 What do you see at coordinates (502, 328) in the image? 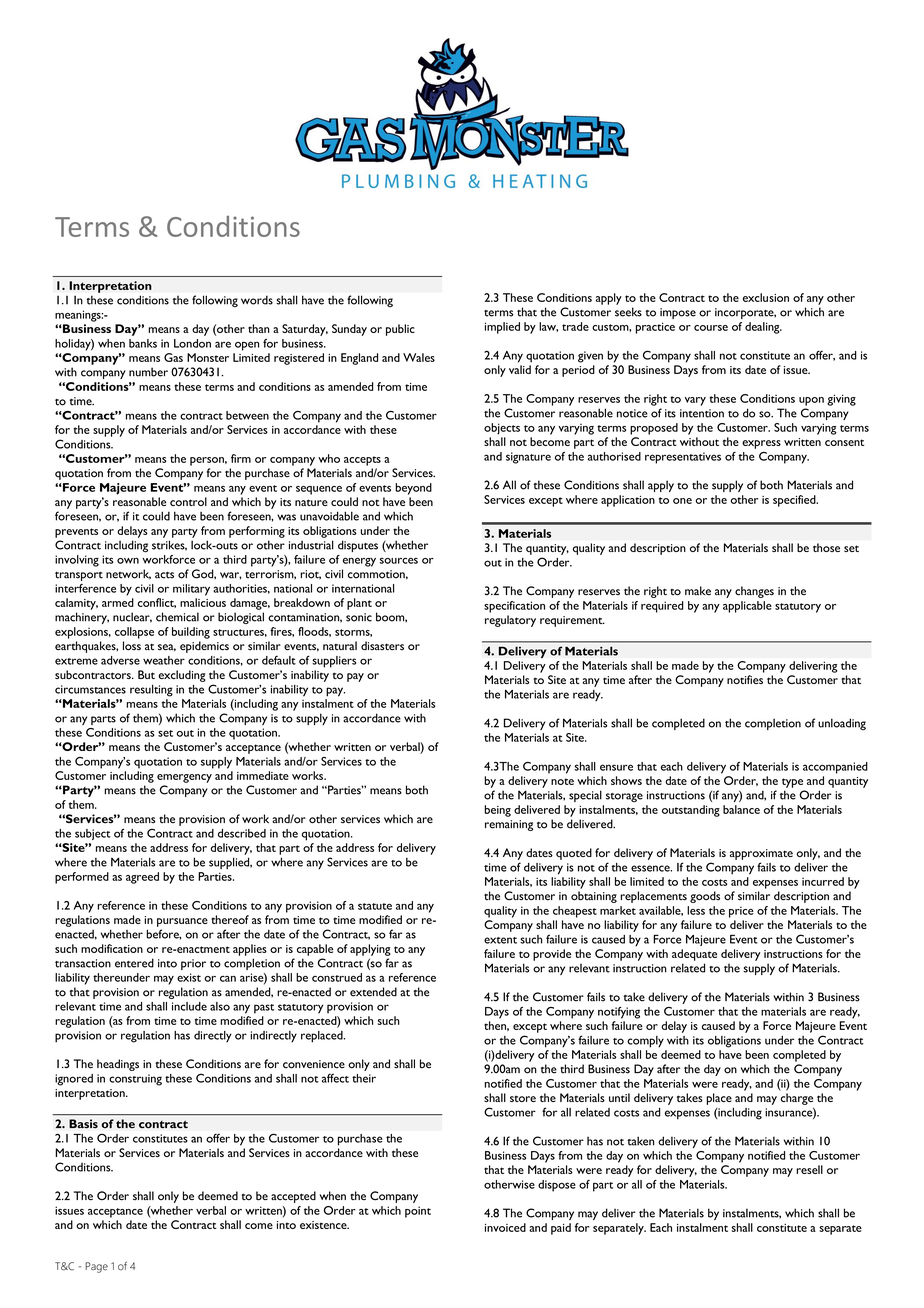
I see `implied` at bounding box center [502, 328].
